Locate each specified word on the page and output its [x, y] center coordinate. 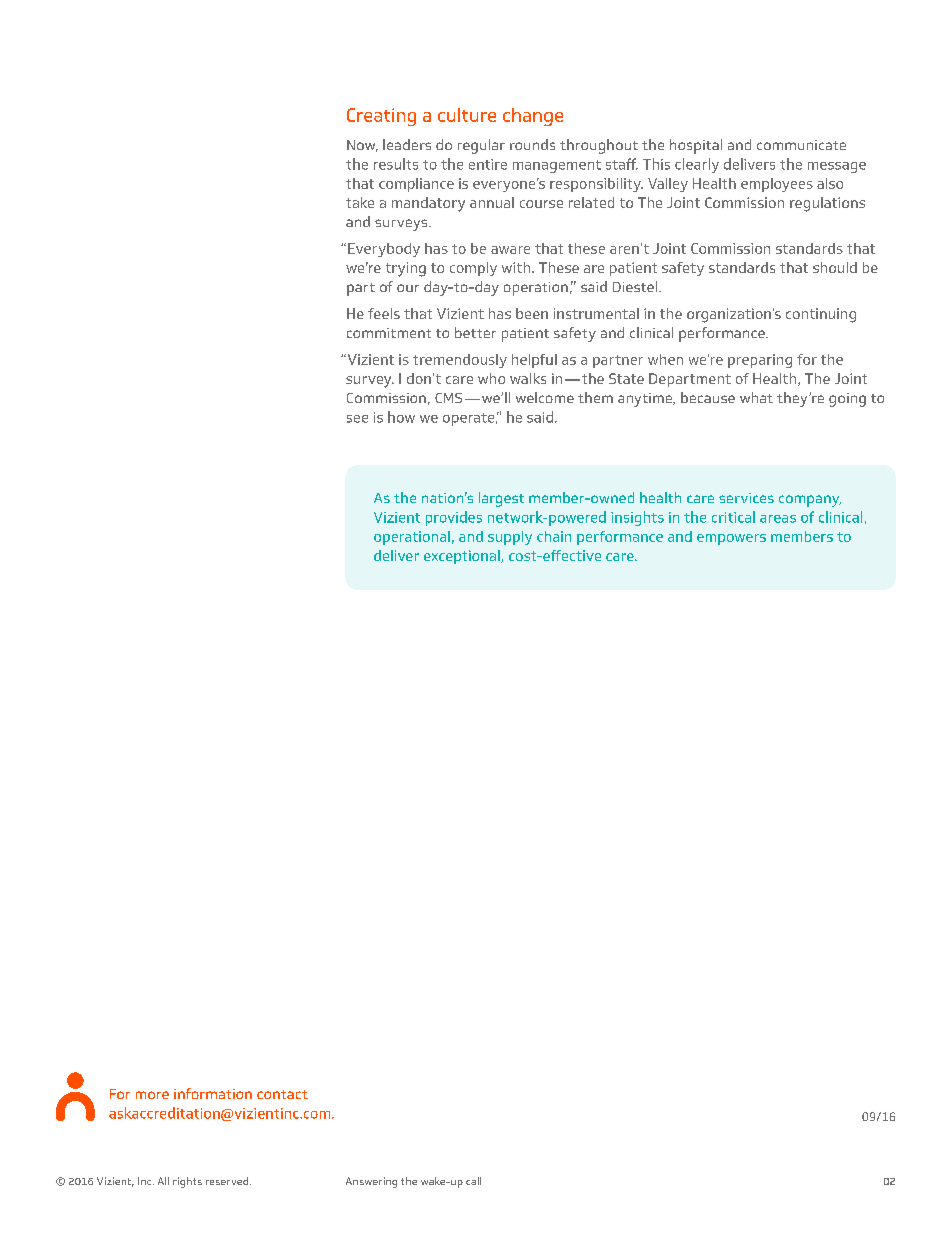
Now [362, 146]
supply [510, 538]
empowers [731, 539]
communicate [801, 145]
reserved [228, 1181]
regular [481, 146]
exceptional [463, 557]
